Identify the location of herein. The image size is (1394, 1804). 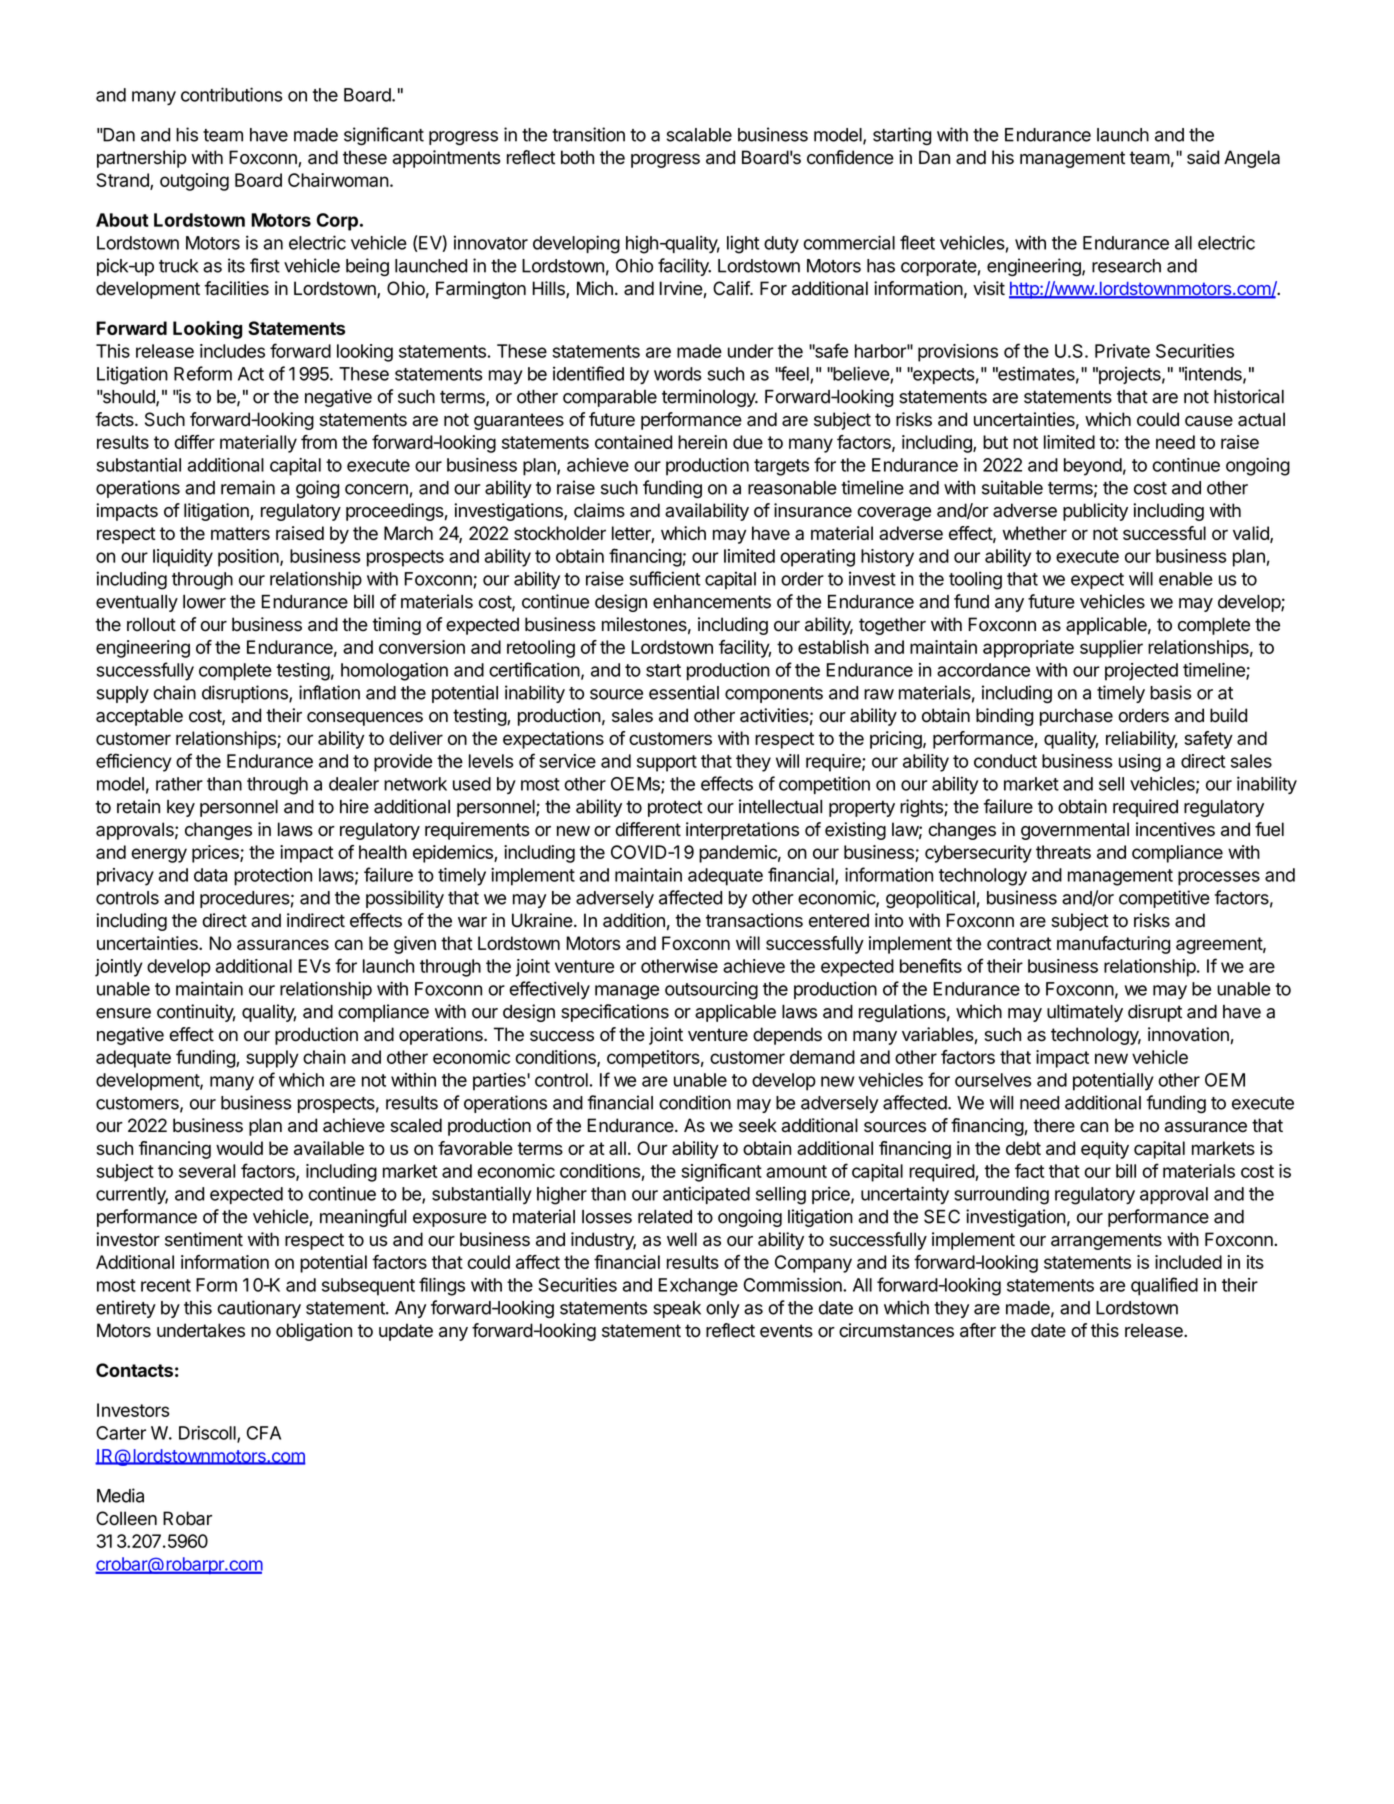
(702, 442).
